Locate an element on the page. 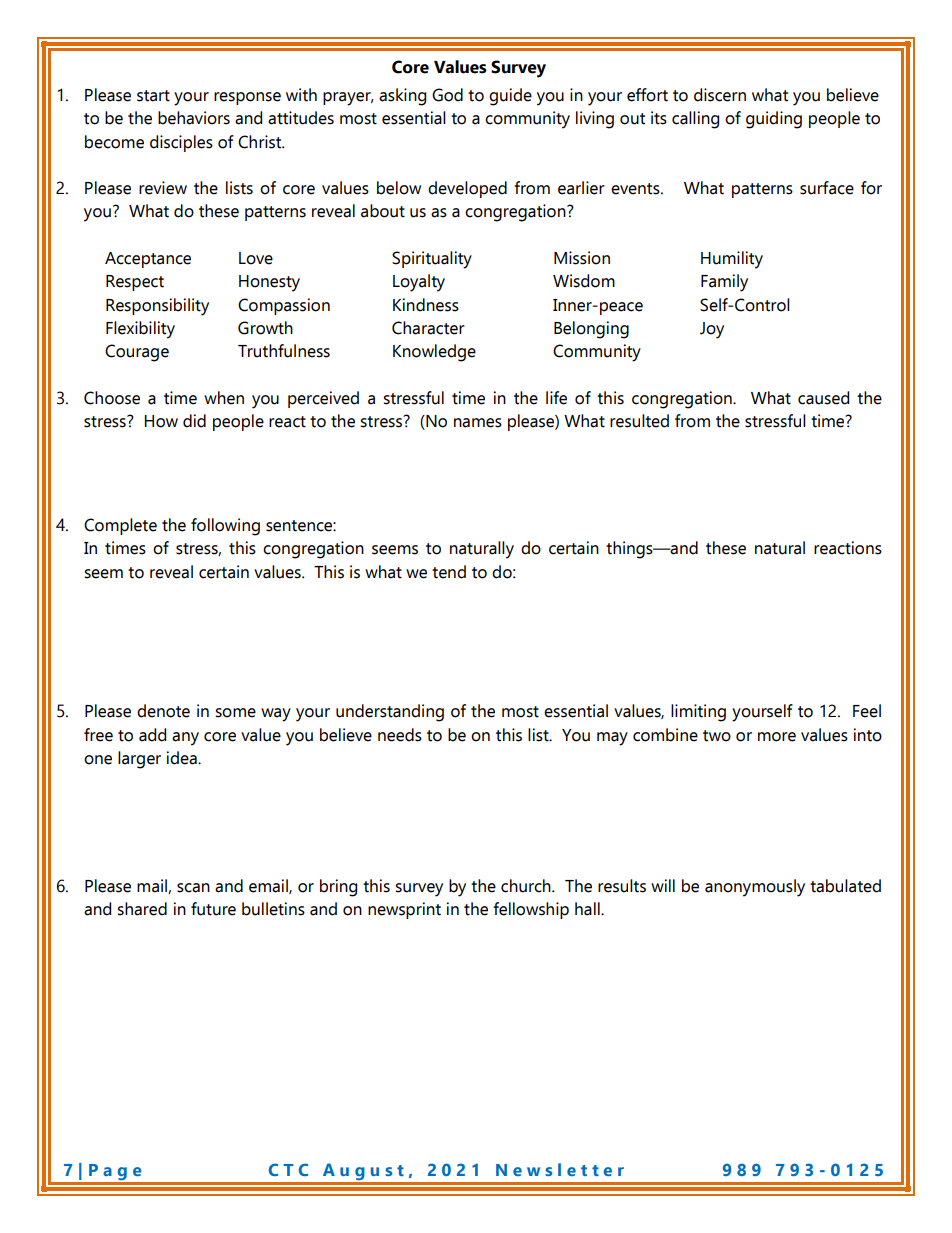  caused is located at coordinates (823, 398).
